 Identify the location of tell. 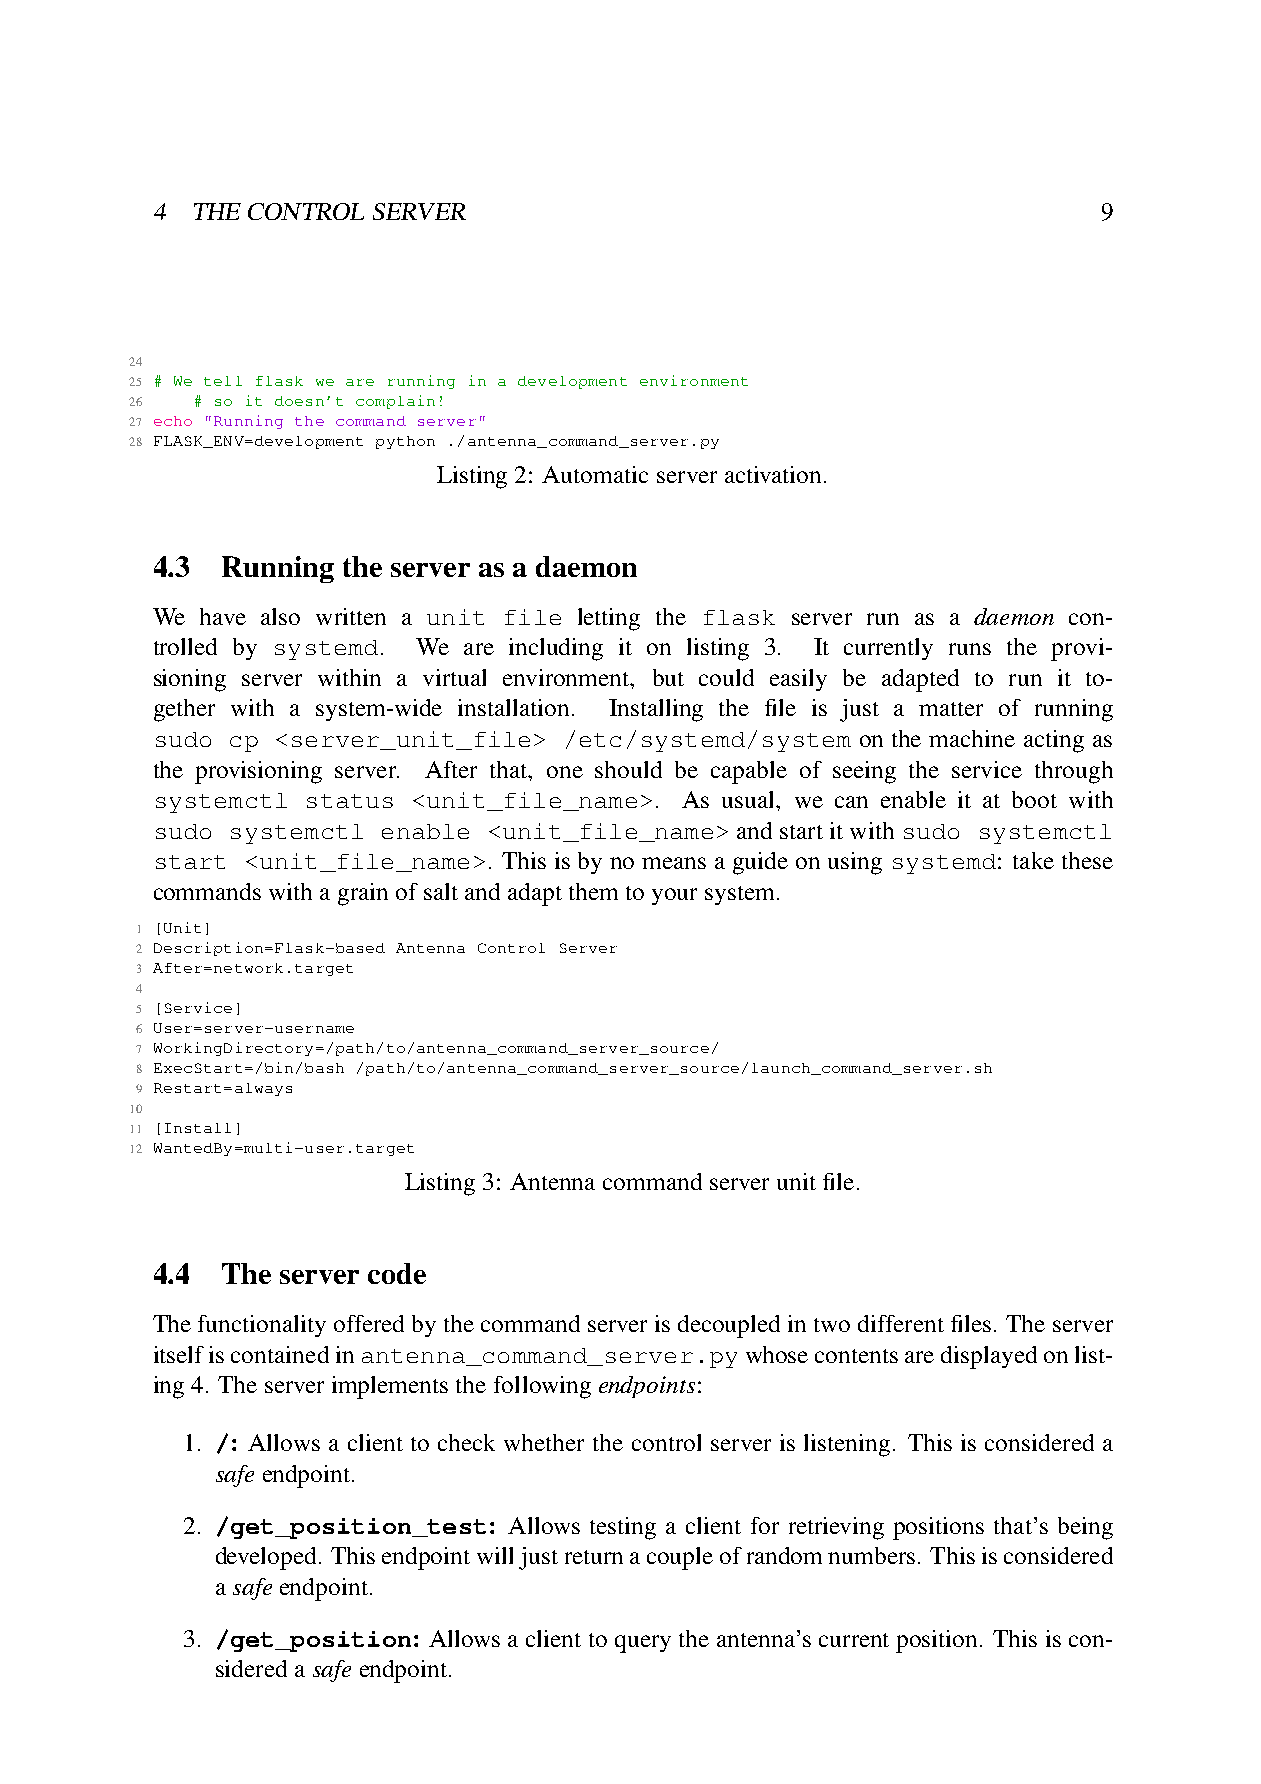
(223, 381).
